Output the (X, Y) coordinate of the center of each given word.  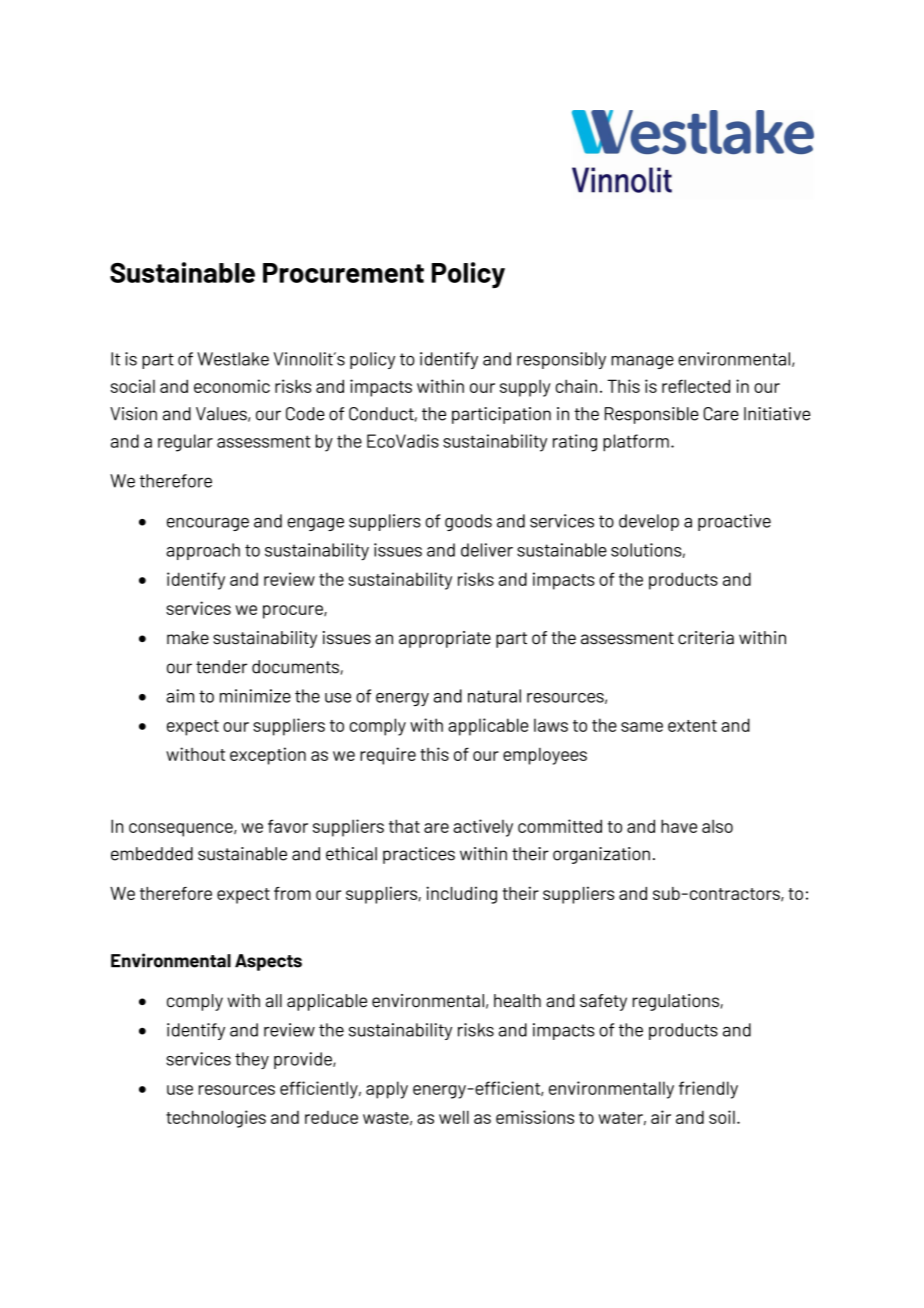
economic (232, 386)
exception (268, 756)
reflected (696, 386)
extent (692, 726)
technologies (216, 1119)
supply (525, 388)
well (454, 1117)
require (388, 756)
